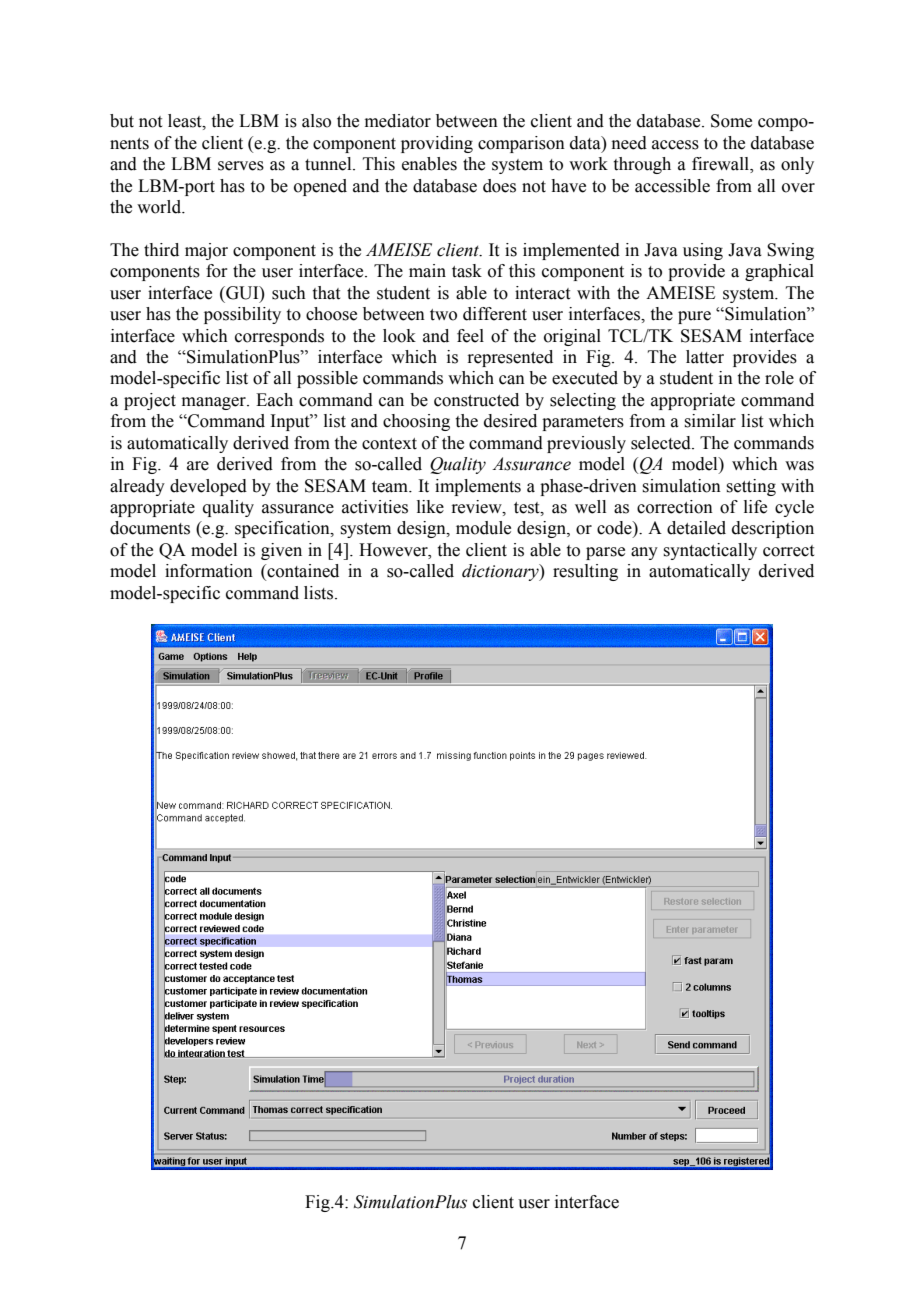 The width and height of the document is (924, 1308). What do you see at coordinates (437, 144) in the document?
I see `providing` at bounding box center [437, 144].
